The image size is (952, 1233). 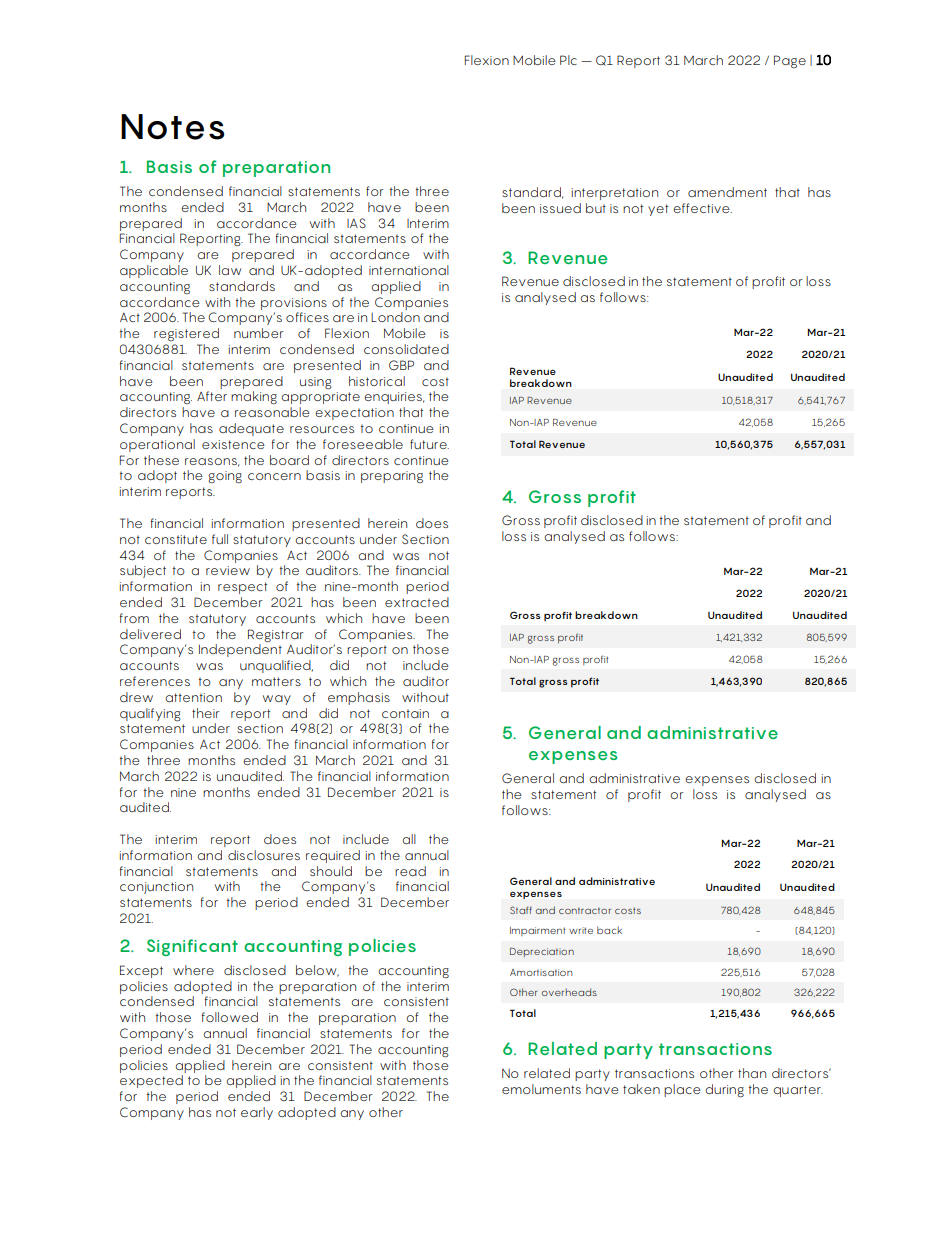 I want to click on Plc, so click(x=568, y=60).
